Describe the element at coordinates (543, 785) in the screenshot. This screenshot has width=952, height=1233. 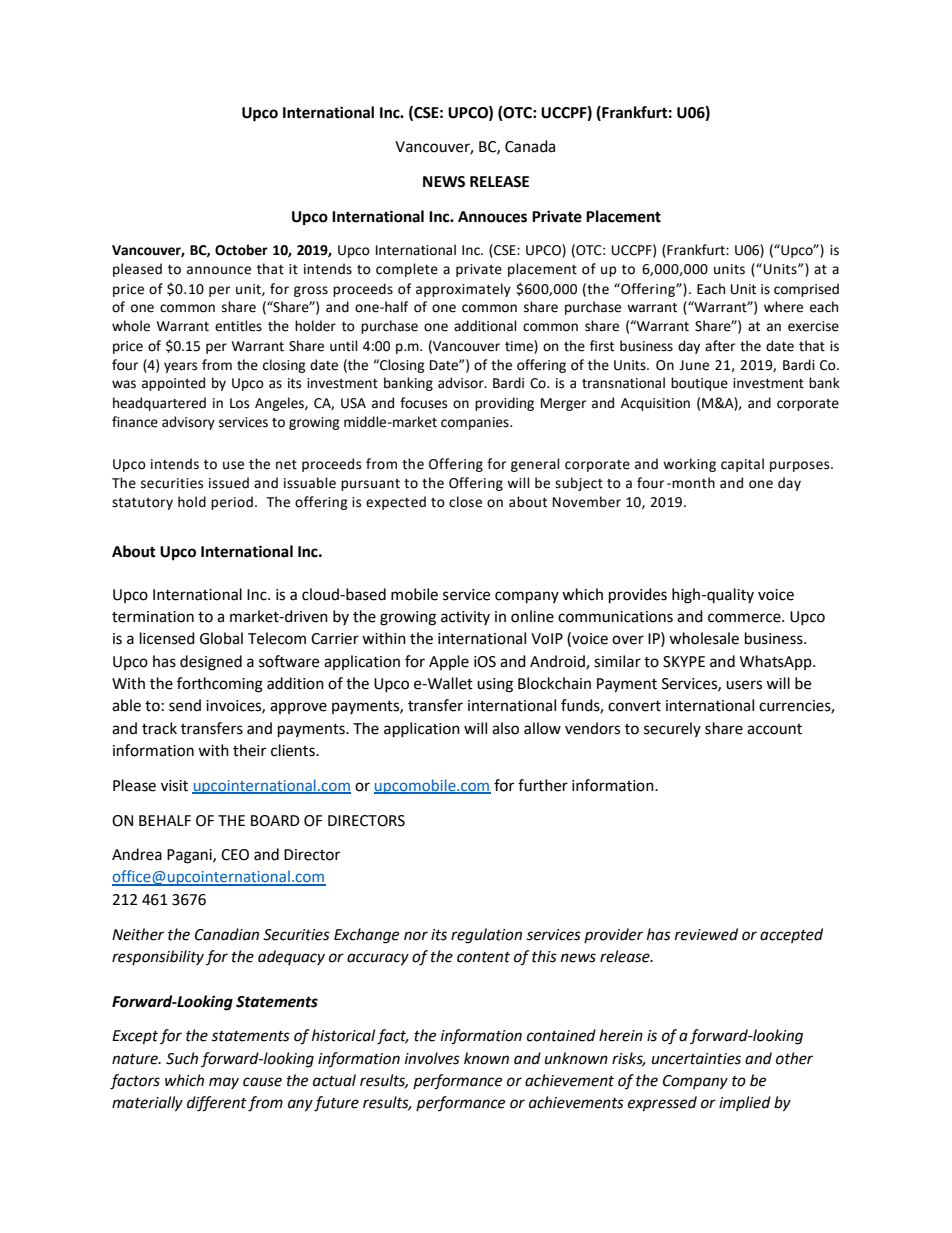
I see `further` at that location.
